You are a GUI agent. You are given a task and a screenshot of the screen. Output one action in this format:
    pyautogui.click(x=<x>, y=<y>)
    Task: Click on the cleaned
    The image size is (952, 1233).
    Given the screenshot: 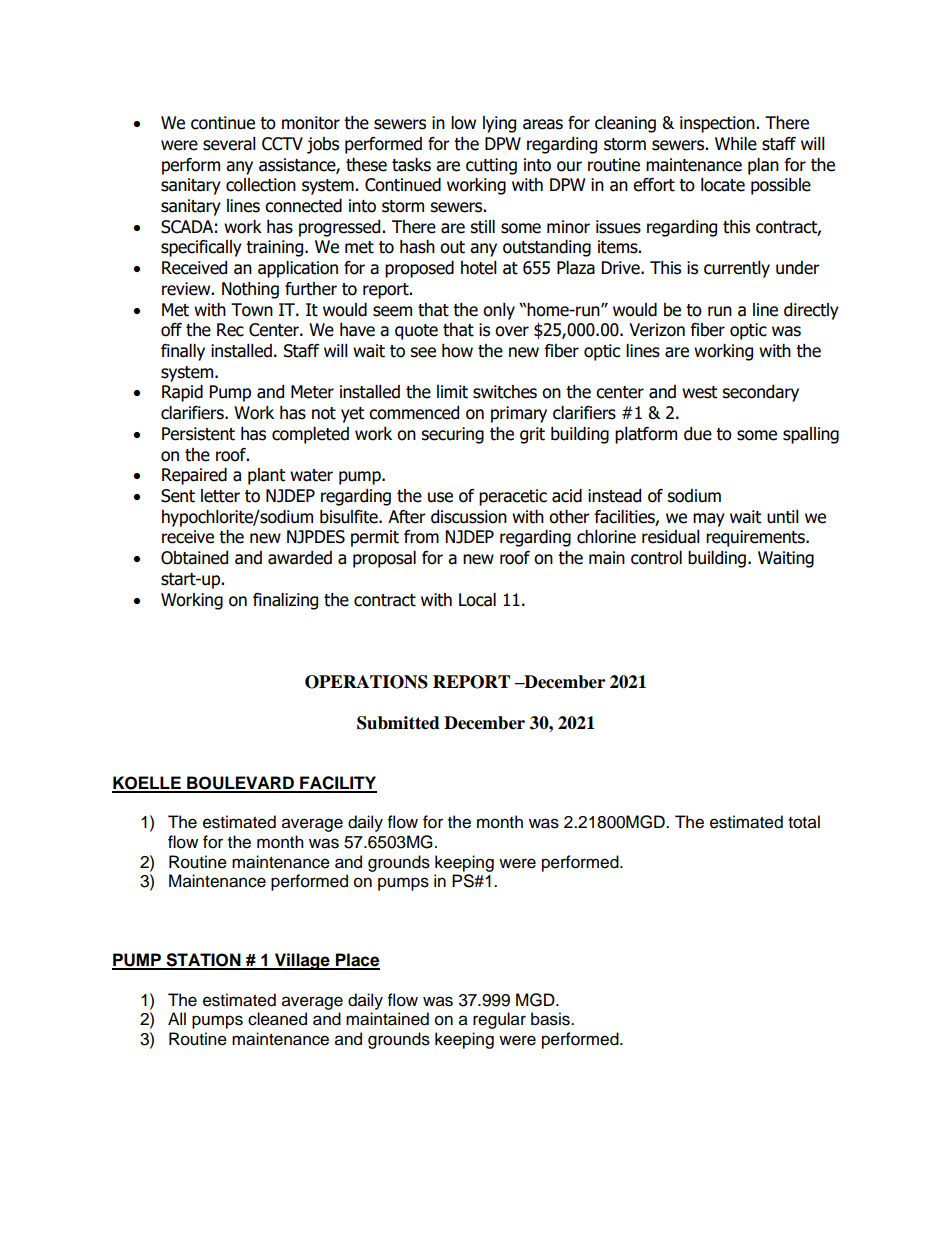 What is the action you would take?
    pyautogui.click(x=277, y=1019)
